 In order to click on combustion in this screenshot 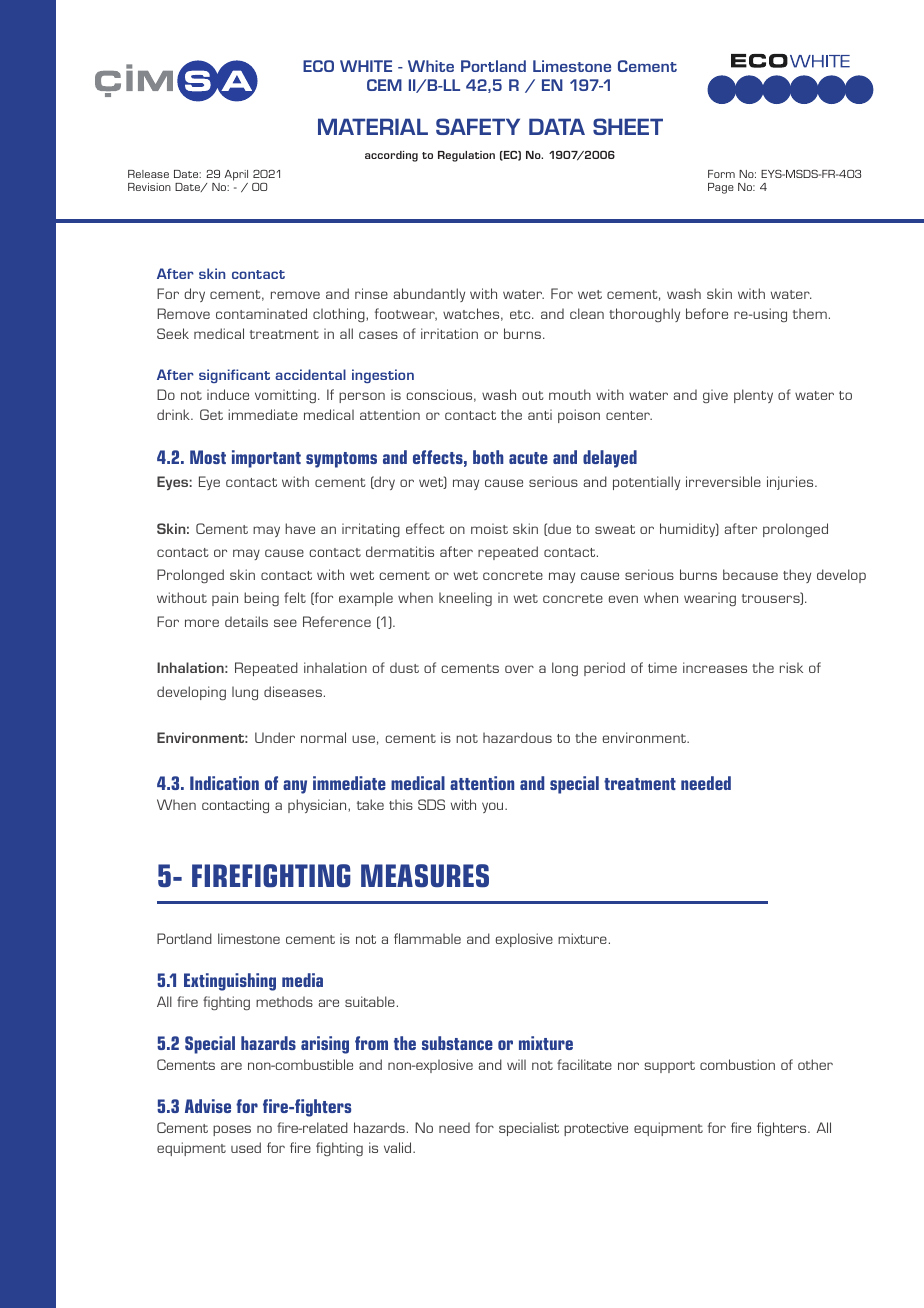, I will do `click(737, 1064)`.
